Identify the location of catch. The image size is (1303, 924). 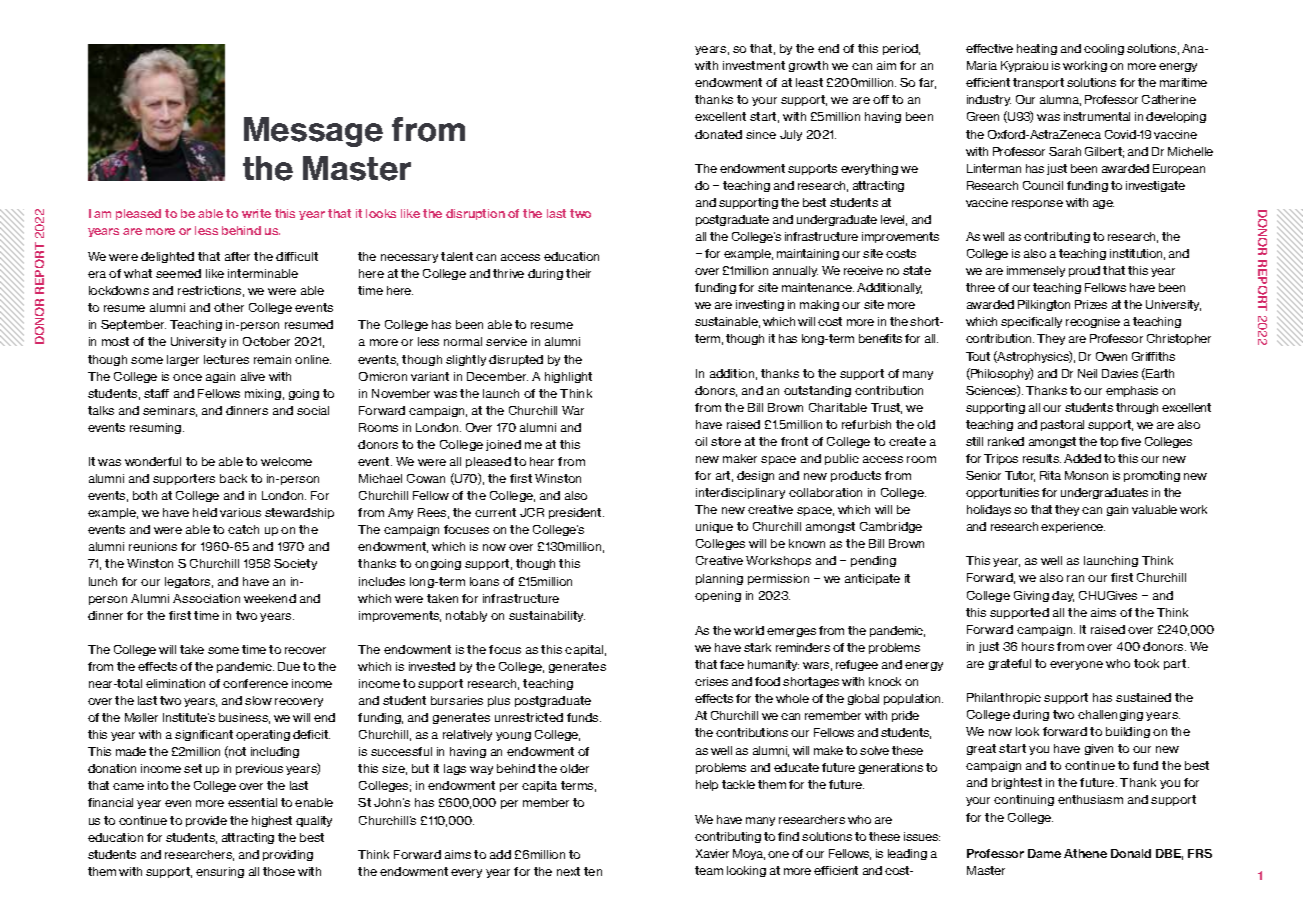
(243, 529).
